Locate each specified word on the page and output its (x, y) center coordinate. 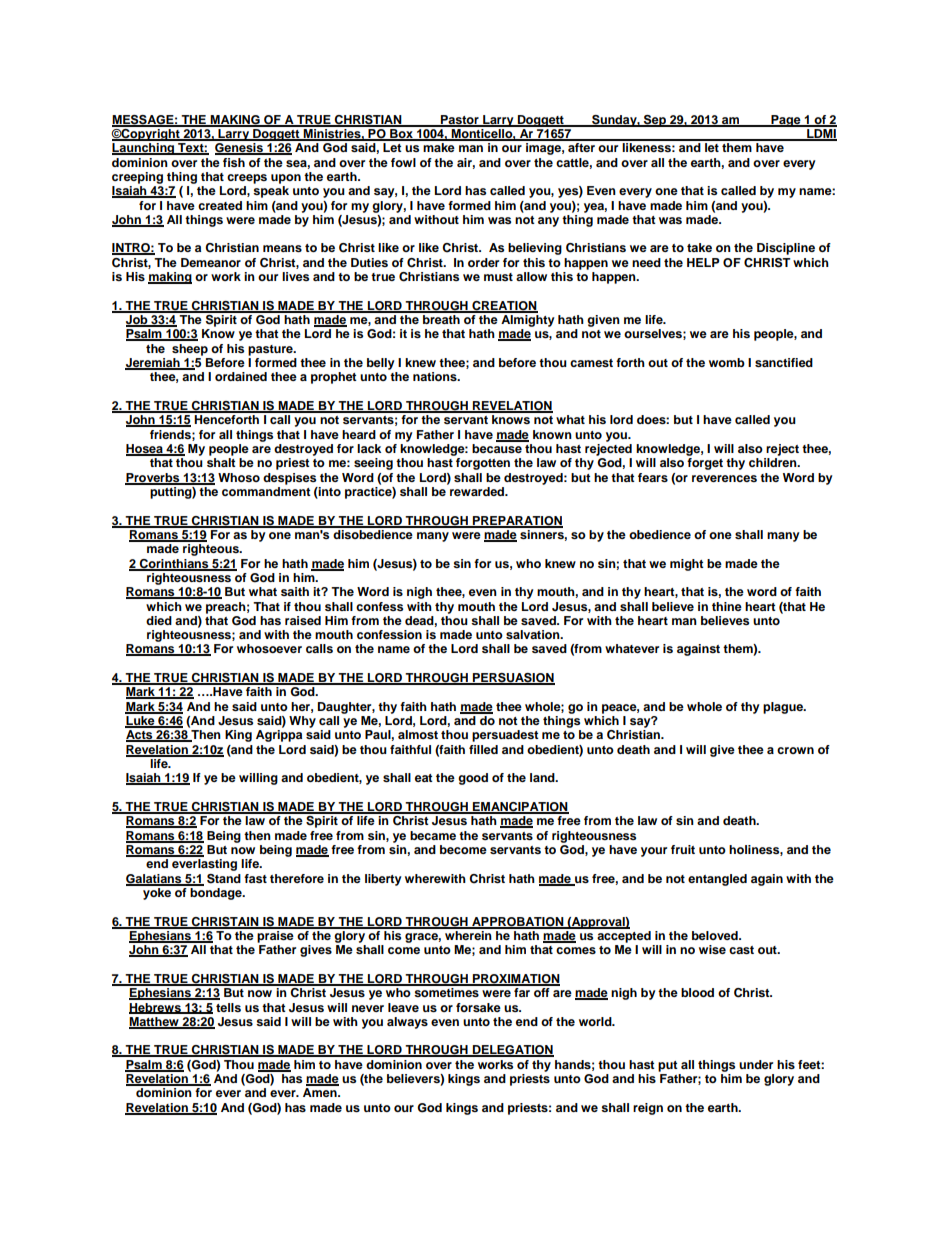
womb (727, 362)
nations (436, 376)
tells (228, 1007)
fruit (683, 849)
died (159, 620)
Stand (224, 879)
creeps (247, 179)
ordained (241, 376)
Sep (655, 121)
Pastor (460, 120)
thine (727, 606)
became (433, 835)
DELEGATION (512, 1051)
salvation (534, 634)
